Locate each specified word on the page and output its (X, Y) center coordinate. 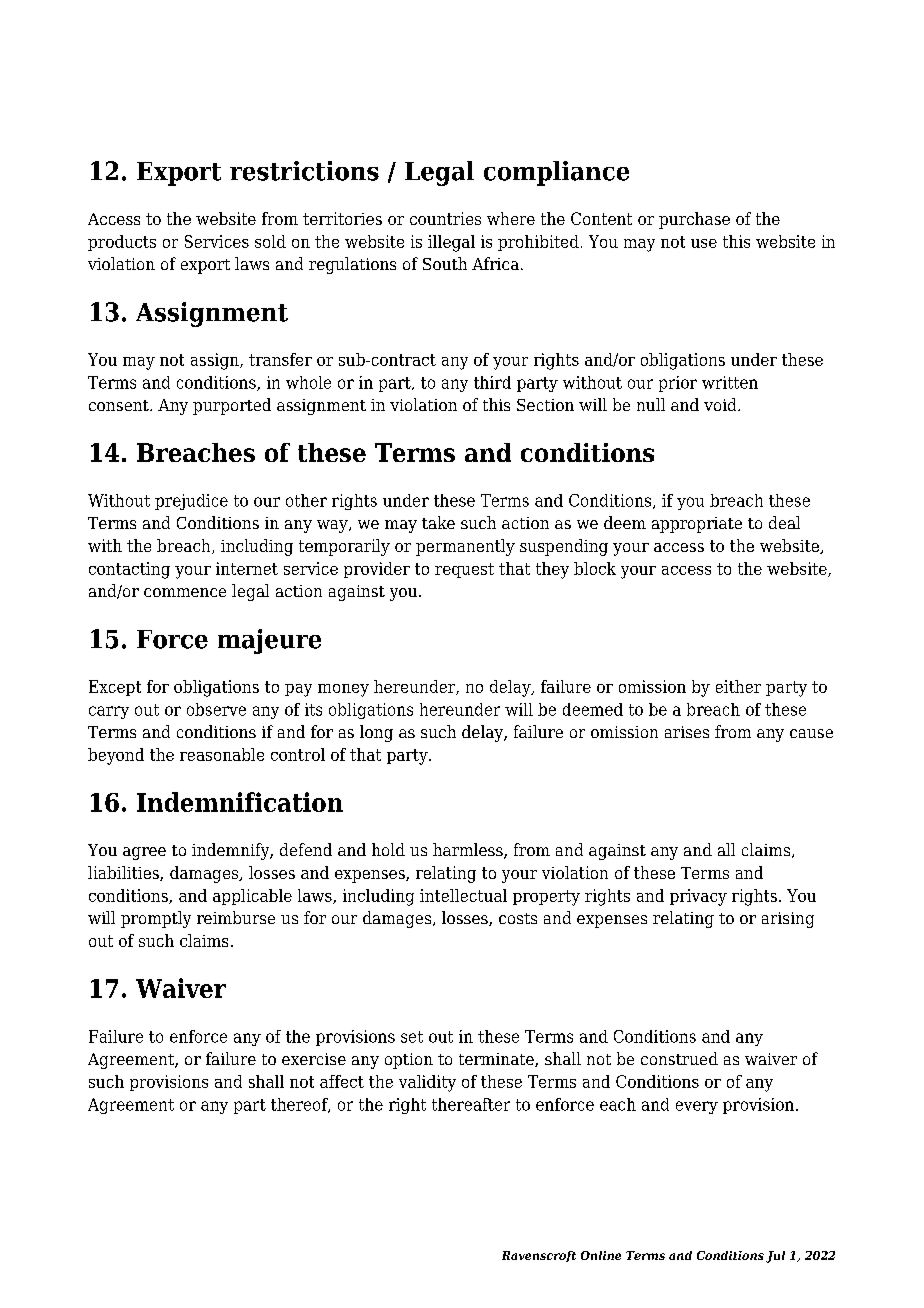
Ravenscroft (539, 1256)
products (122, 243)
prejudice (191, 502)
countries (445, 218)
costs (518, 918)
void (721, 404)
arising (788, 920)
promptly (156, 919)
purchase (694, 220)
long (376, 733)
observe (216, 709)
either (738, 686)
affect (342, 1081)
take (438, 522)
